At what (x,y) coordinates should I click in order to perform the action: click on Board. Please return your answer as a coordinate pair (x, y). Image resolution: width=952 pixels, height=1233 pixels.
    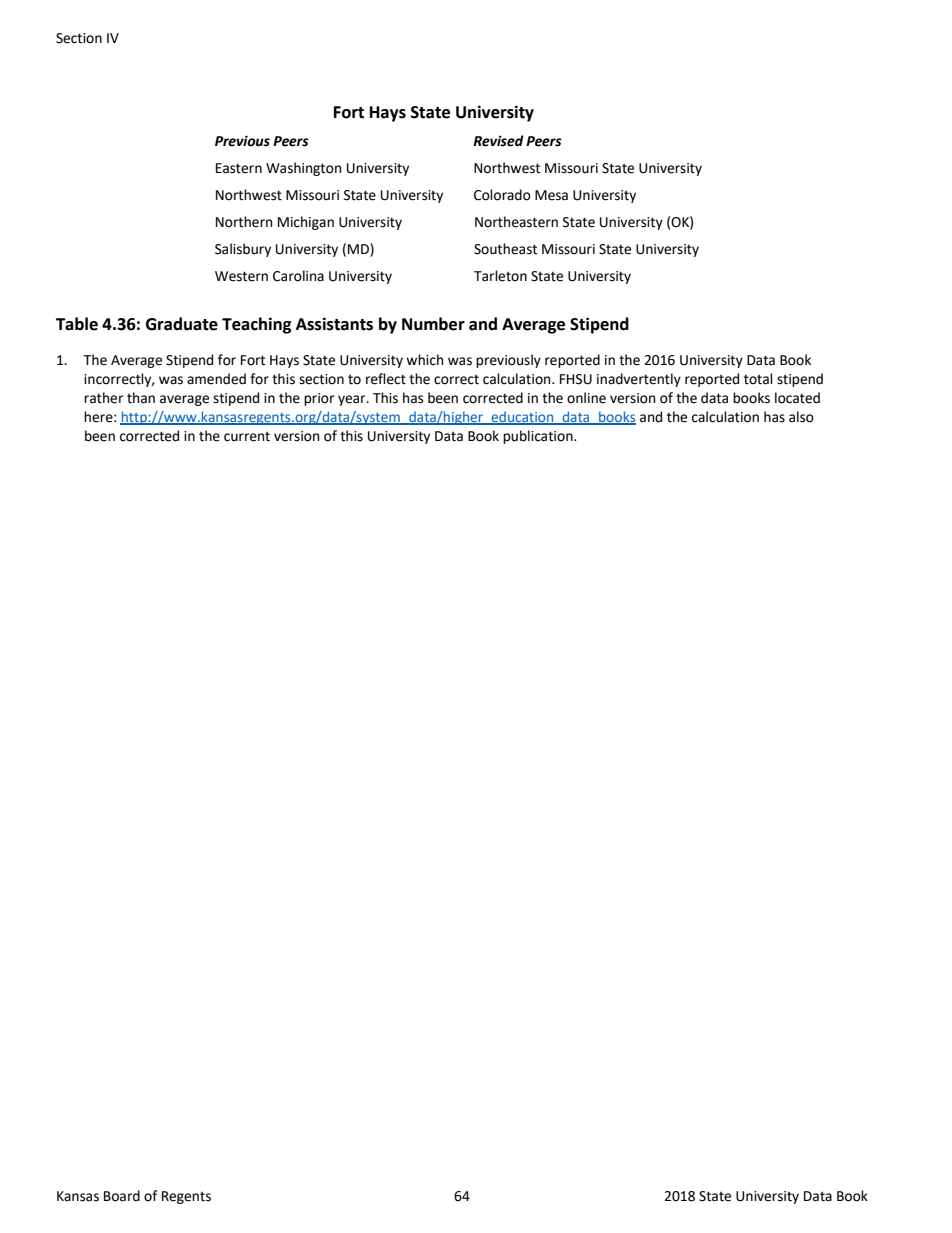
    Looking at the image, I should click on (122, 1196).
